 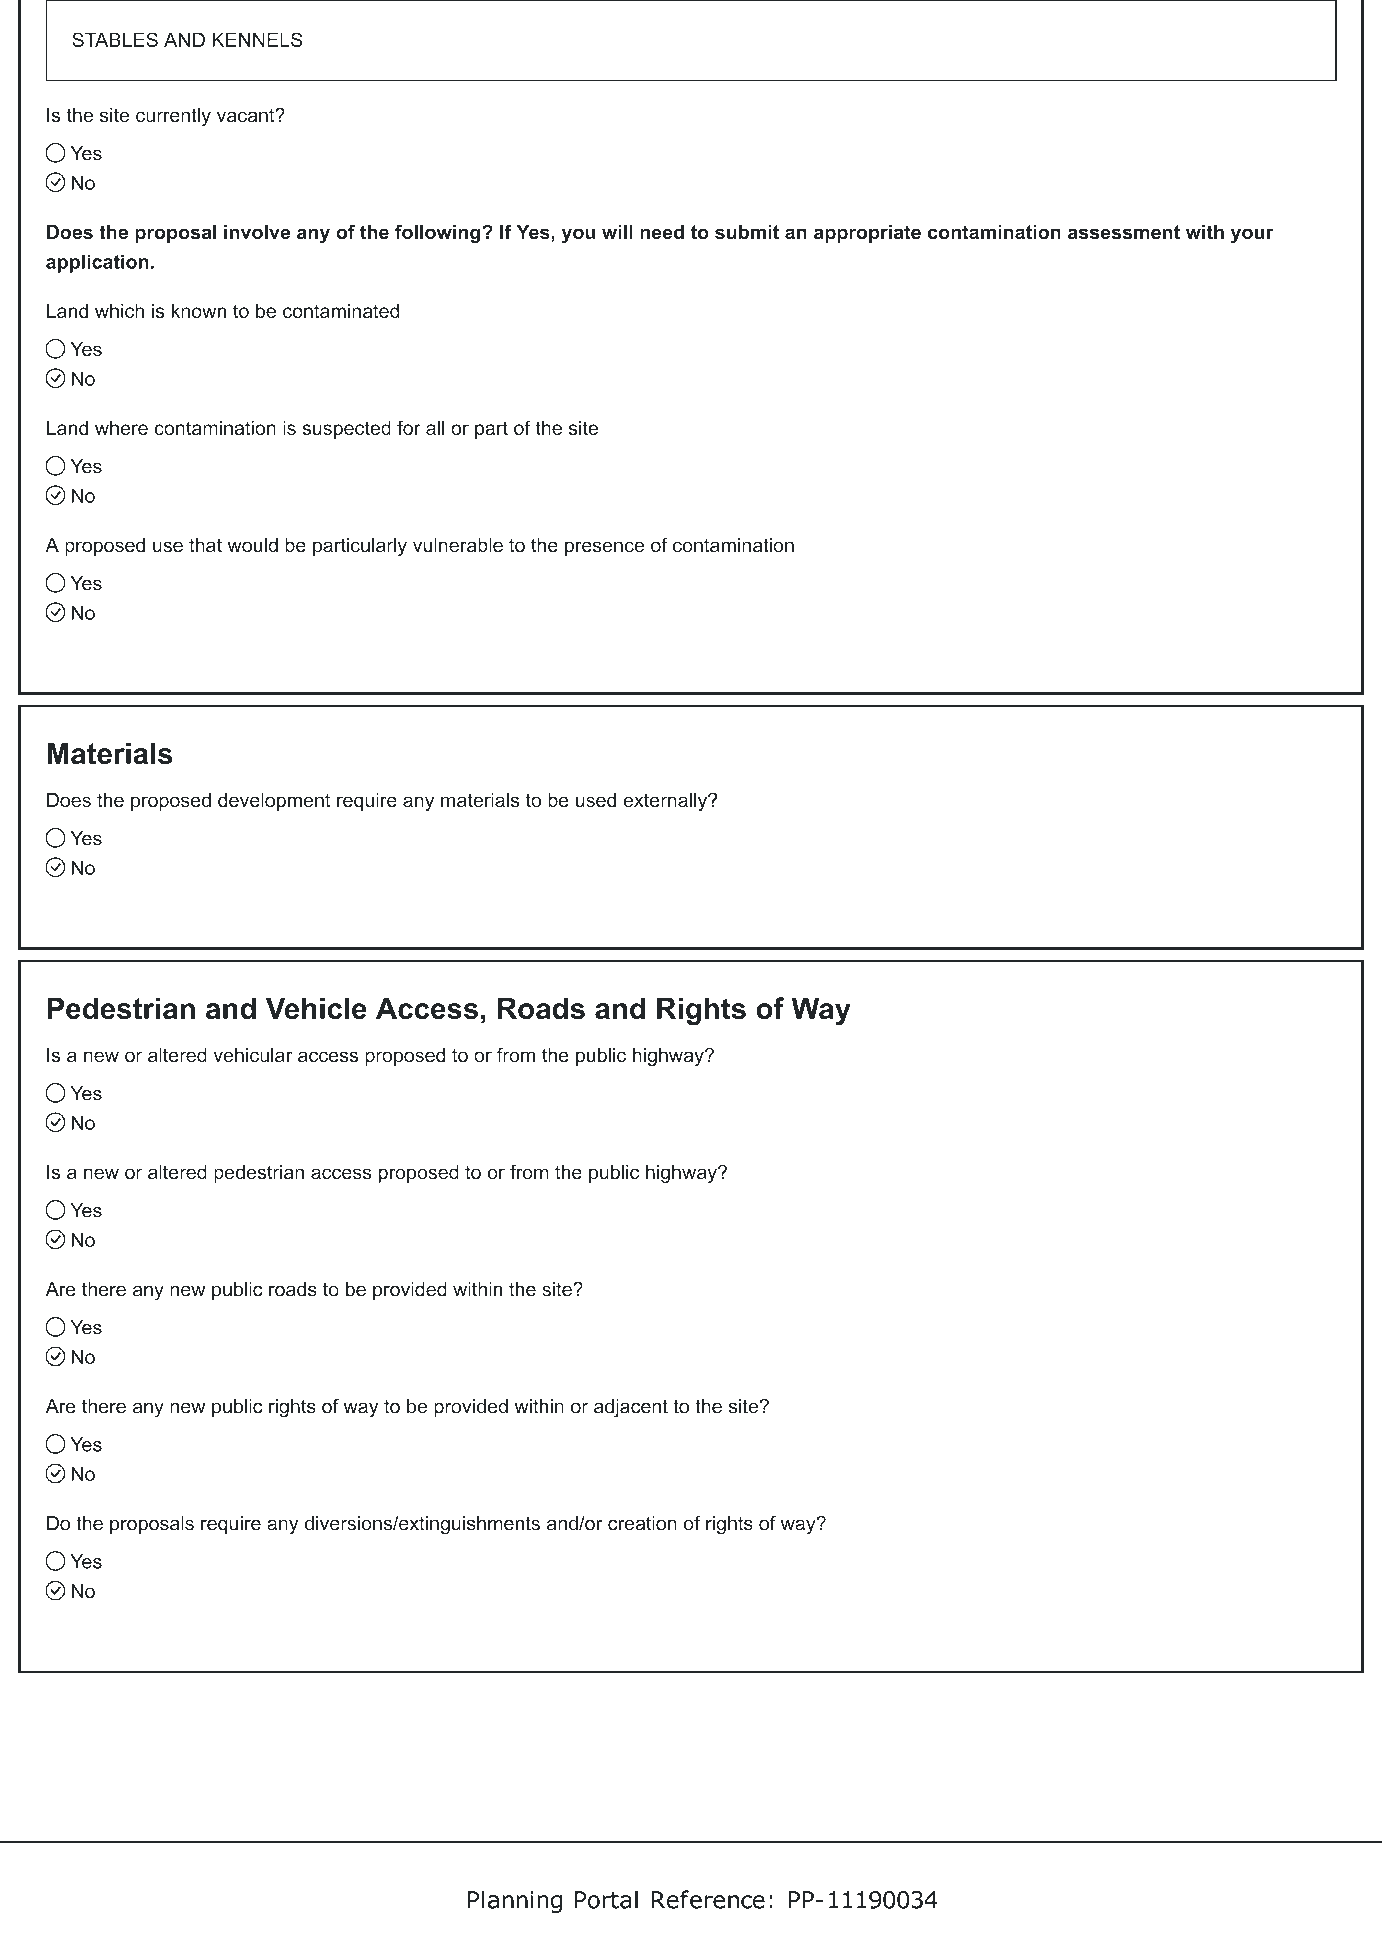 What do you see at coordinates (666, 802) in the screenshot?
I see `externally` at bounding box center [666, 802].
